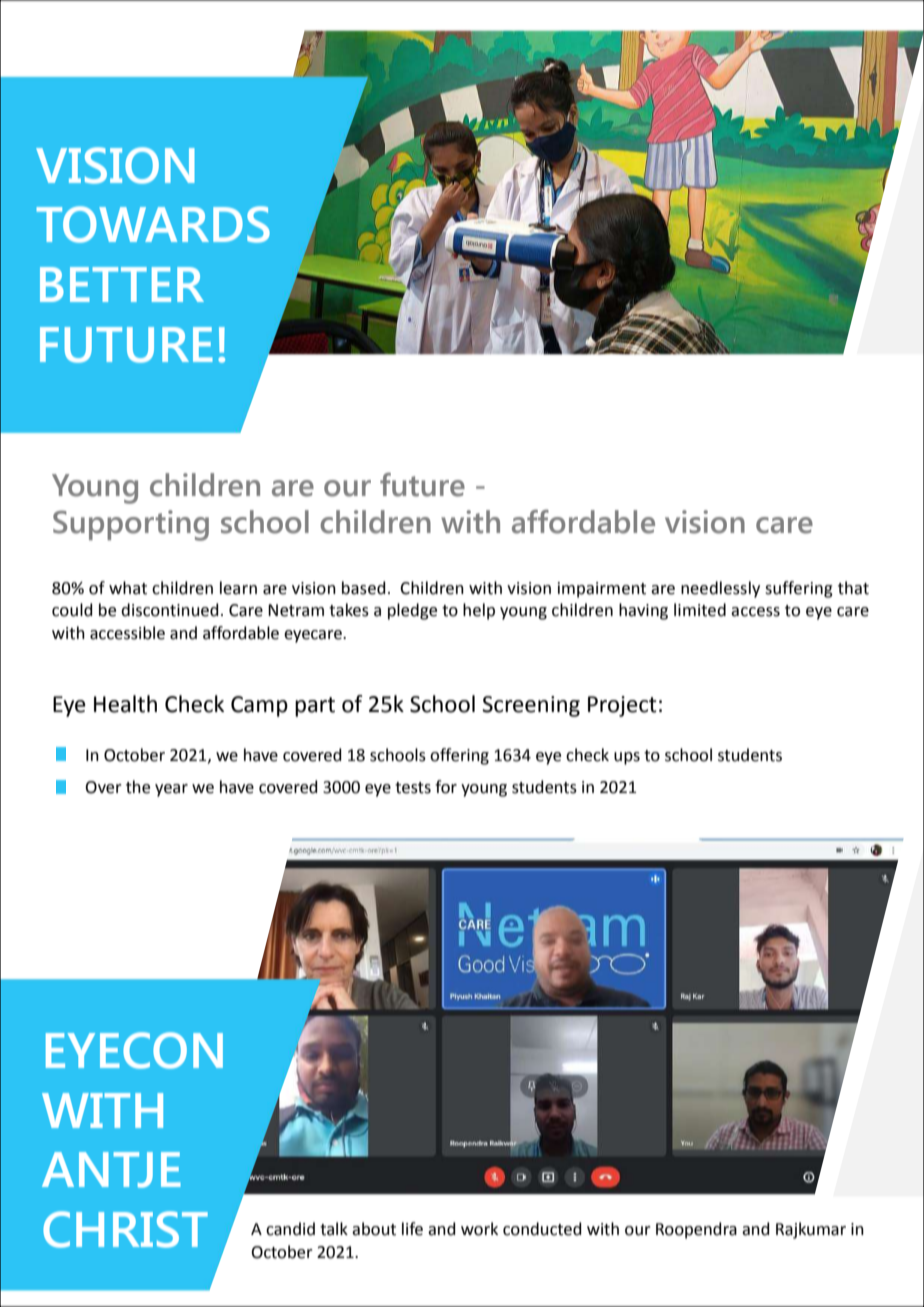  Describe the element at coordinates (153, 224) in the page. I see `TOWARDS` at that location.
